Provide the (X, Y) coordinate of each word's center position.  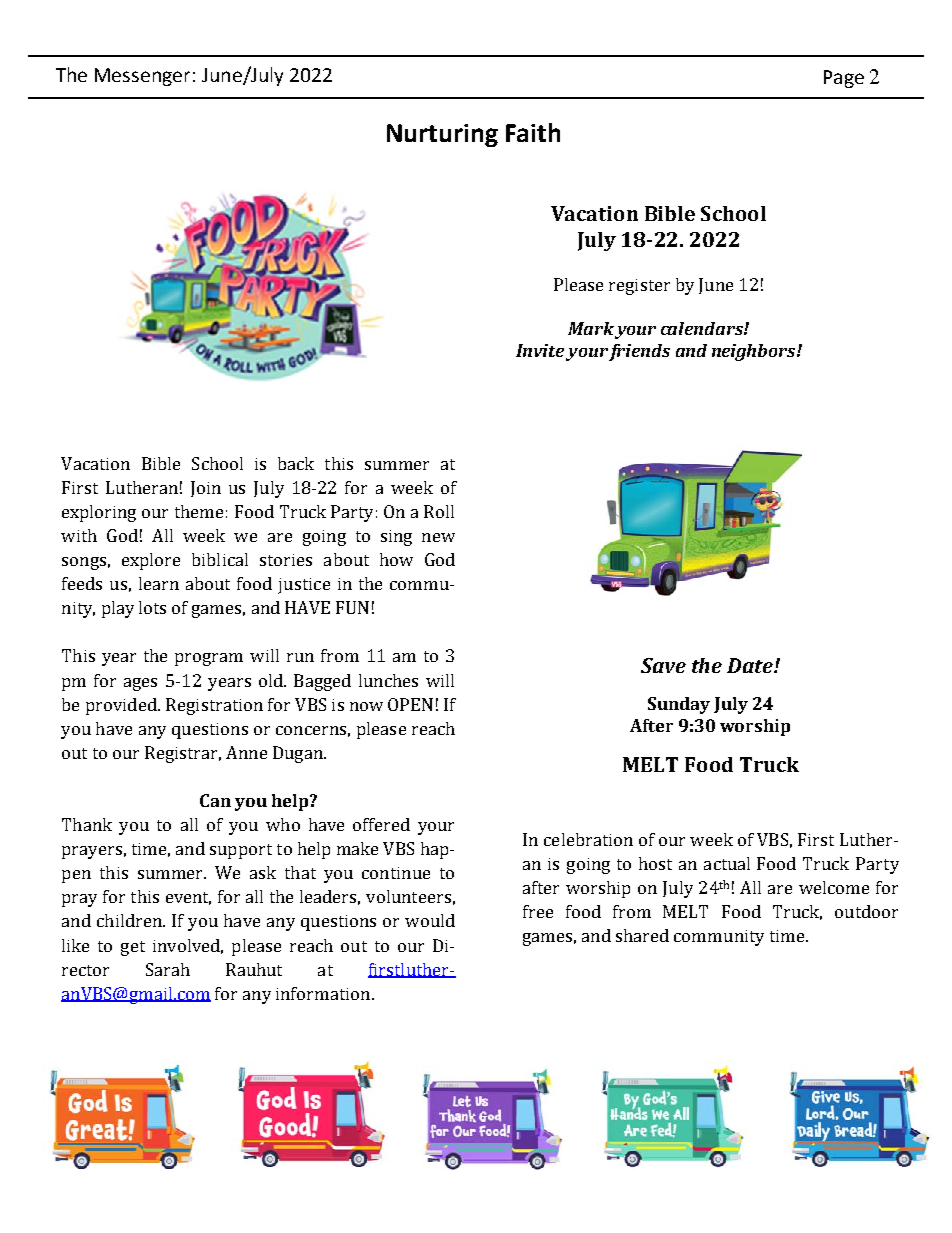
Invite (540, 350)
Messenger (142, 77)
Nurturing (442, 135)
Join (206, 489)
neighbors (755, 352)
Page (844, 79)
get (133, 948)
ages (140, 684)
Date (751, 665)
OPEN (410, 704)
